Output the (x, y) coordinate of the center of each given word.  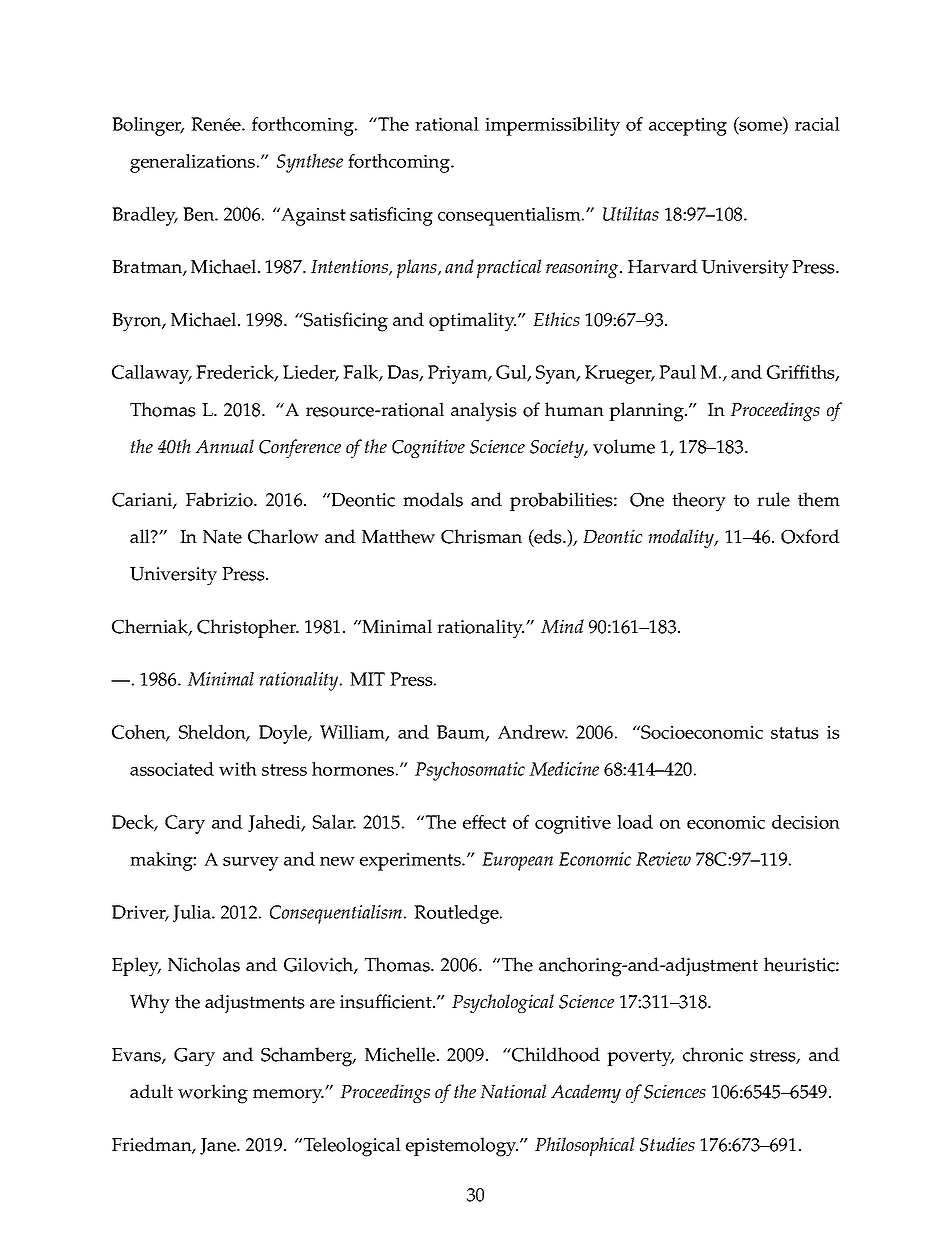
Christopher (248, 628)
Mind (562, 626)
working (213, 1094)
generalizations (192, 163)
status (795, 733)
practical (509, 268)
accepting (688, 126)
